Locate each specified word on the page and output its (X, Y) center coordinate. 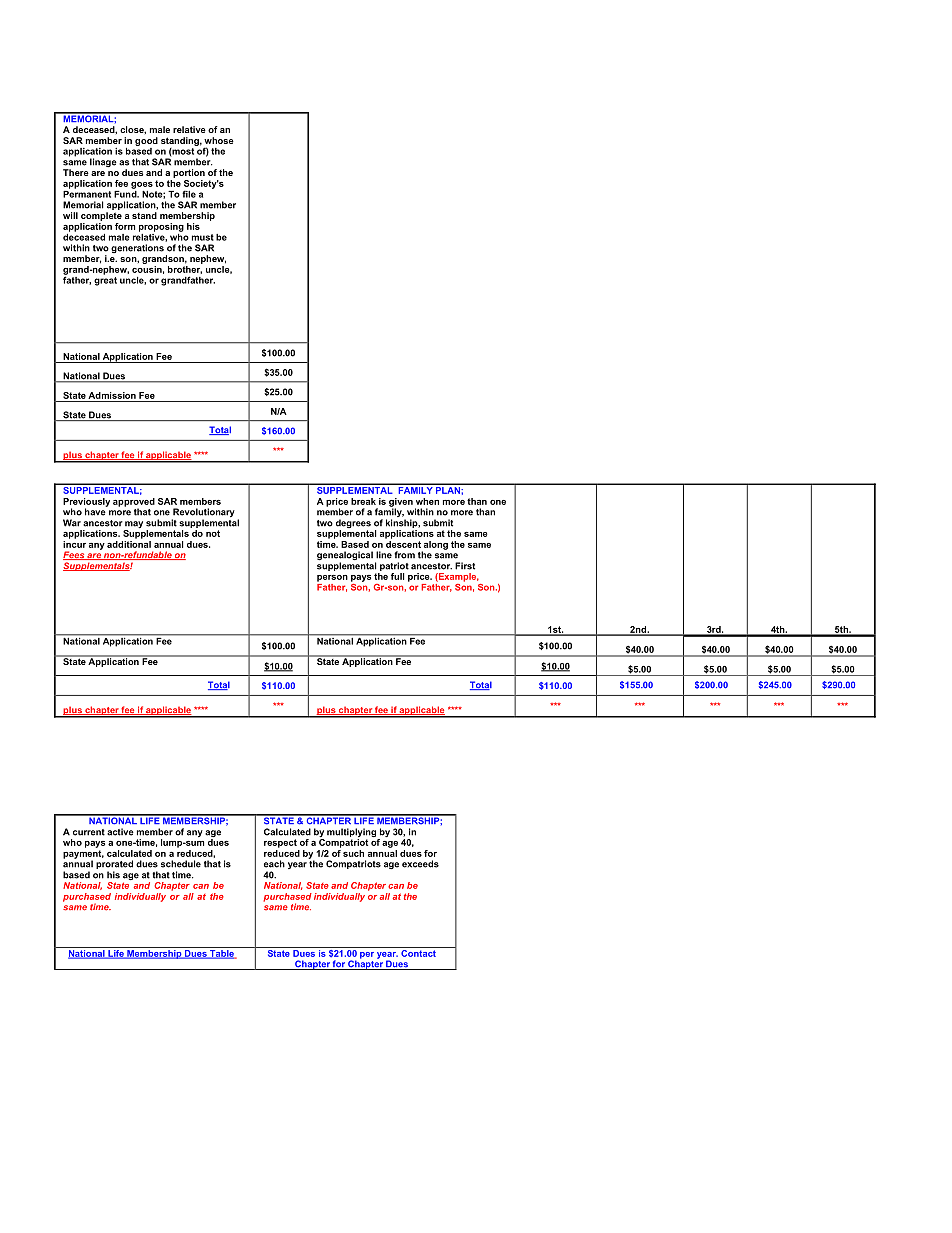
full (398, 576)
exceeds (420, 864)
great (105, 280)
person (332, 578)
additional (129, 543)
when (427, 501)
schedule (181, 864)
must (203, 237)
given (401, 503)
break (363, 501)
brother (185, 270)
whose (219, 140)
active (120, 832)
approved (134, 503)
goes (142, 185)
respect (280, 843)
